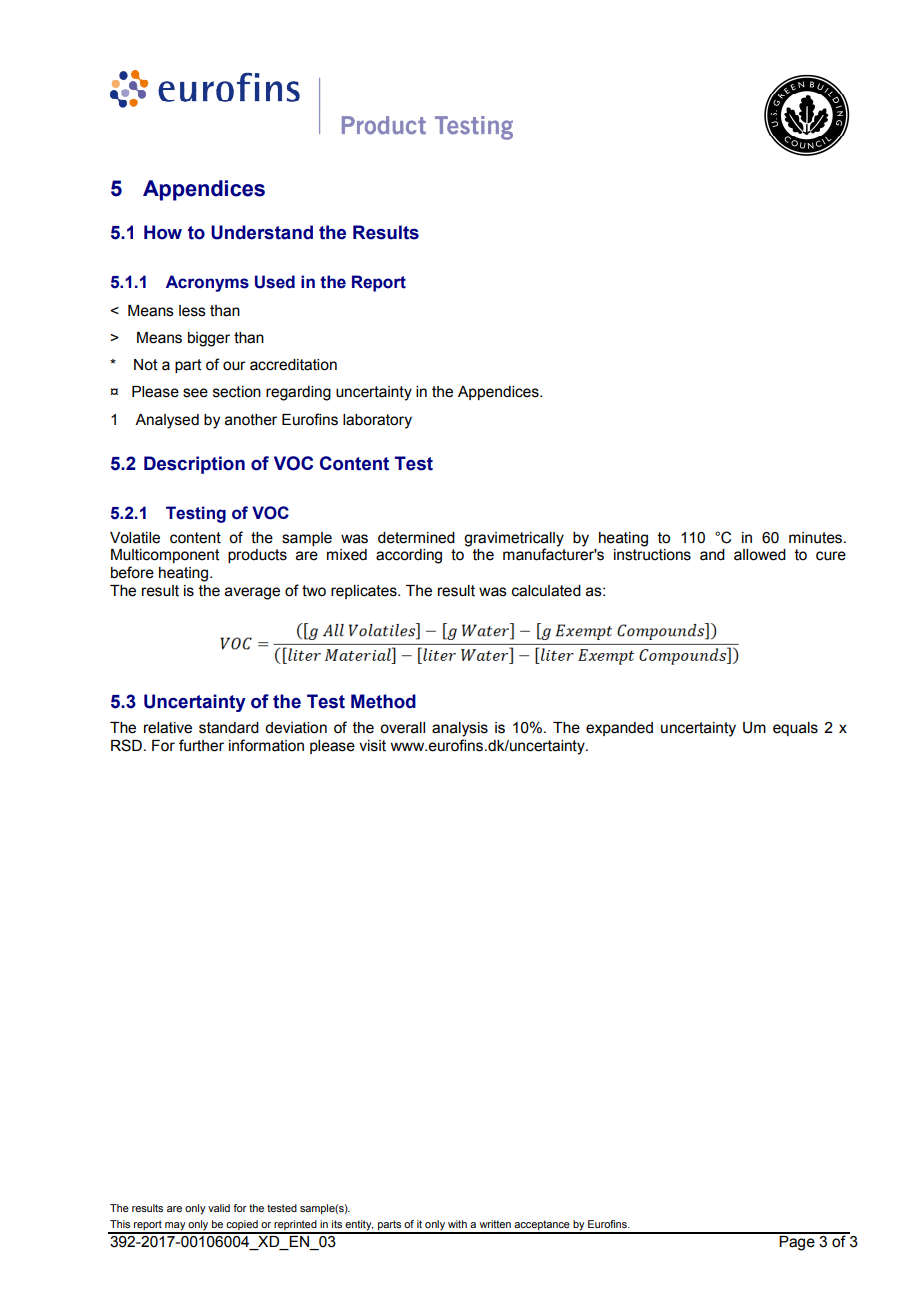 This screenshot has height=1308, width=924. I want to click on Used, so click(275, 282).
